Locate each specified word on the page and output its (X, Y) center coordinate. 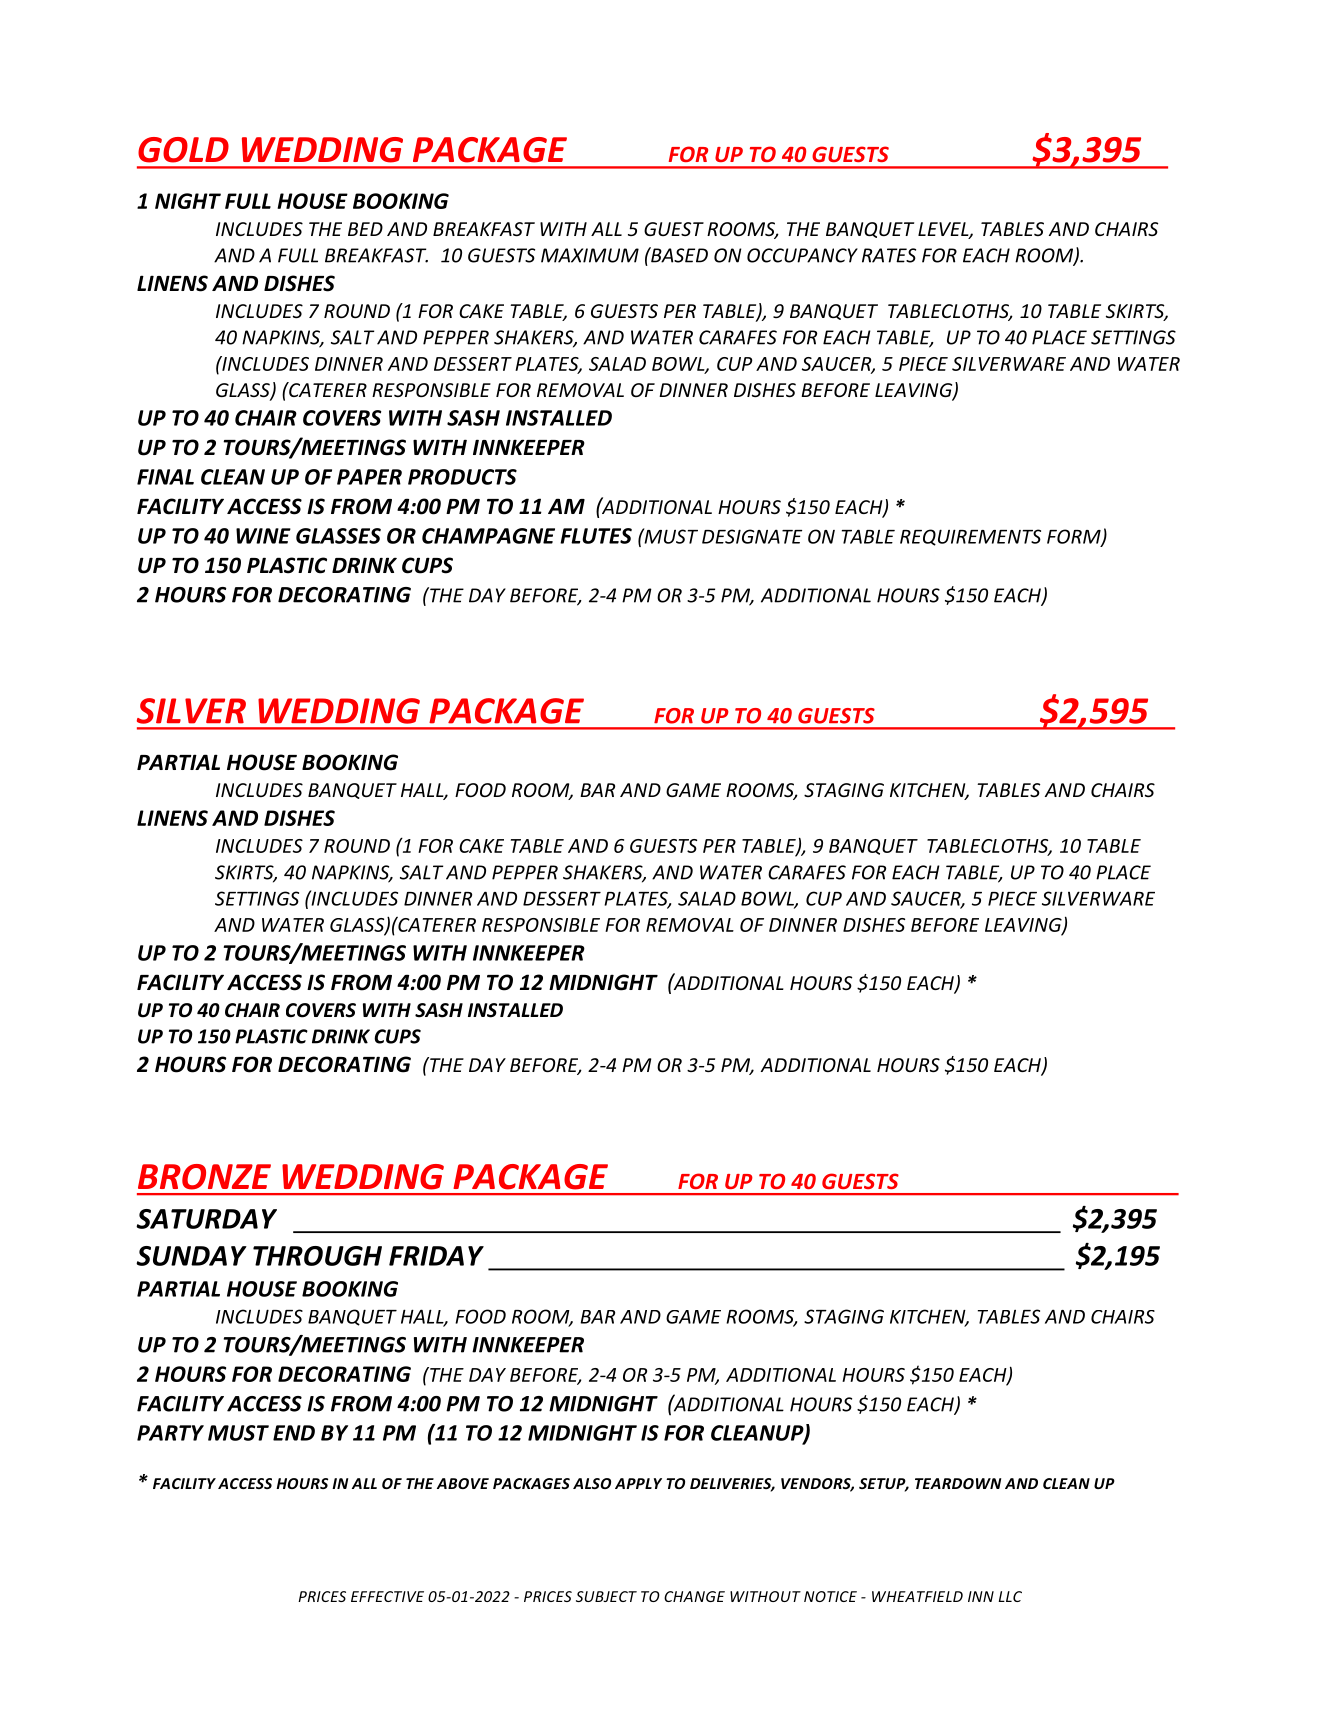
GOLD (183, 150)
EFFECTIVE (387, 1596)
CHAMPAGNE (488, 536)
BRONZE (204, 1177)
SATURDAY (206, 1219)
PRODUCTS (462, 477)
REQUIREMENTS (970, 537)
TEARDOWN (958, 1483)
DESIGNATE (752, 536)
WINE (263, 536)
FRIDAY (436, 1256)
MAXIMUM (590, 255)
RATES (889, 255)
